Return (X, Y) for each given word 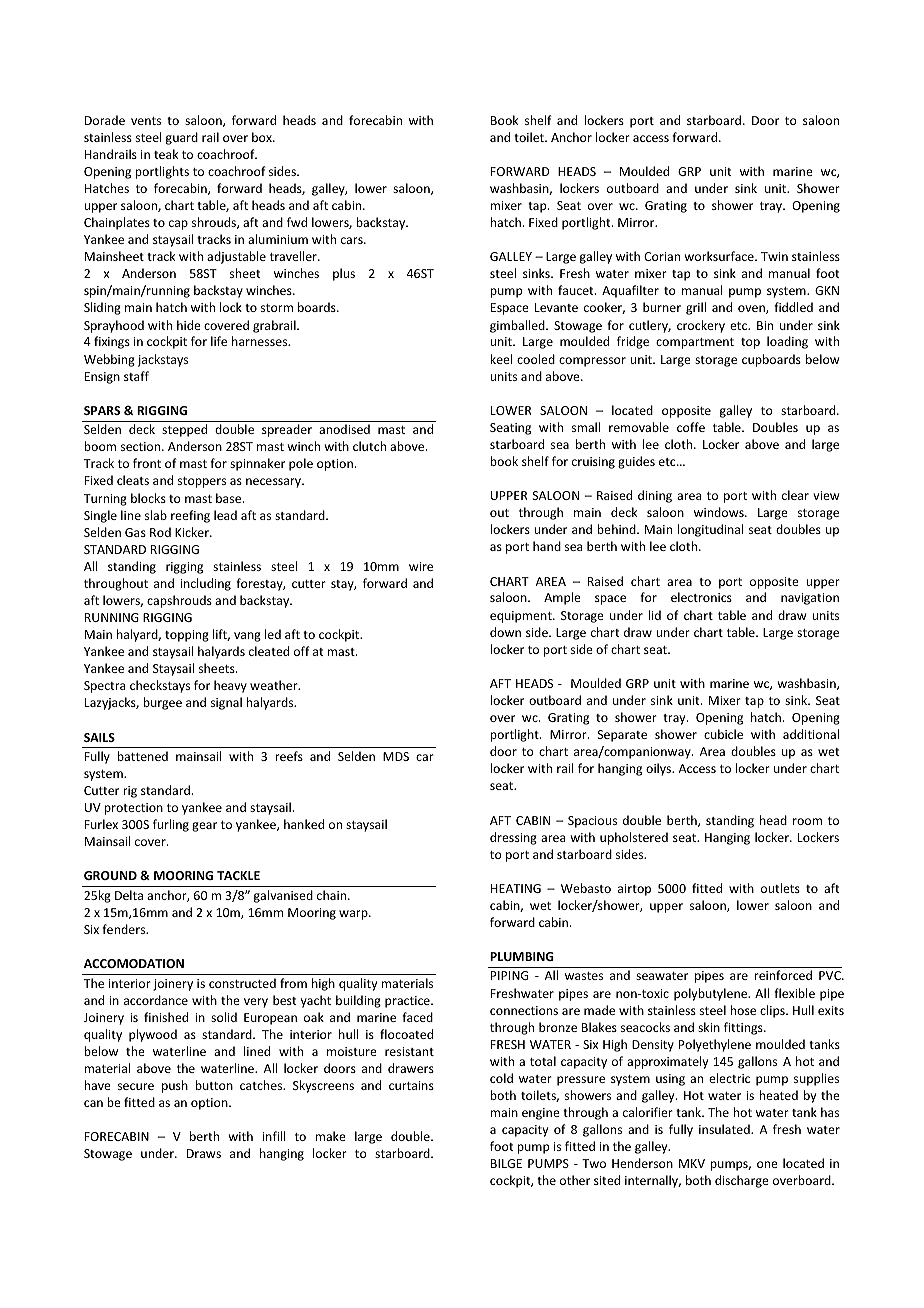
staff (136, 376)
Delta (129, 895)
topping (187, 636)
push (175, 1086)
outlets (780, 888)
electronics (701, 597)
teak (166, 154)
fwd (297, 222)
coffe (691, 427)
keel (501, 359)
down (505, 632)
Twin (774, 256)
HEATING (516, 888)
